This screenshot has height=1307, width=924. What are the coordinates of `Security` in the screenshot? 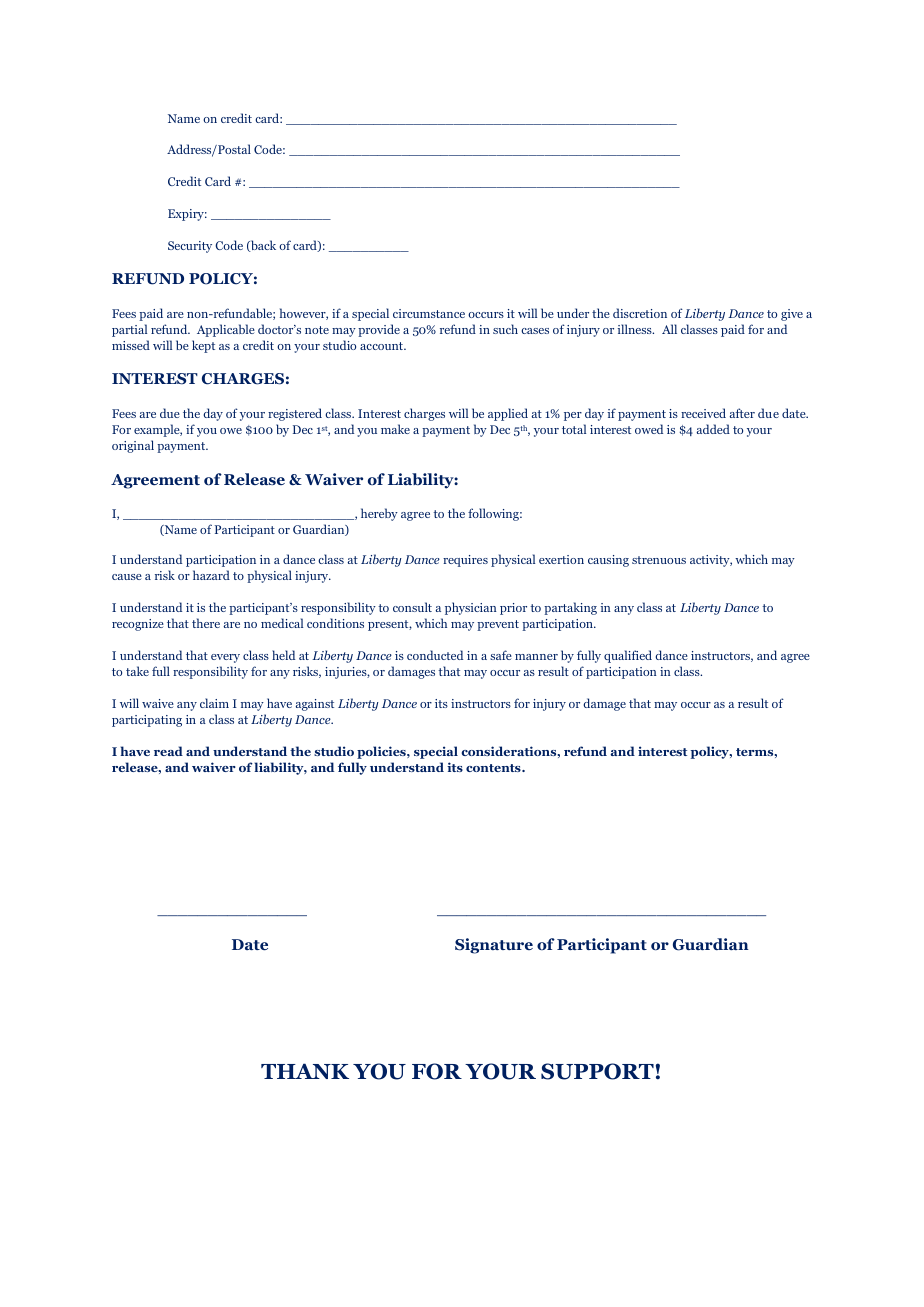 It's located at (190, 247).
